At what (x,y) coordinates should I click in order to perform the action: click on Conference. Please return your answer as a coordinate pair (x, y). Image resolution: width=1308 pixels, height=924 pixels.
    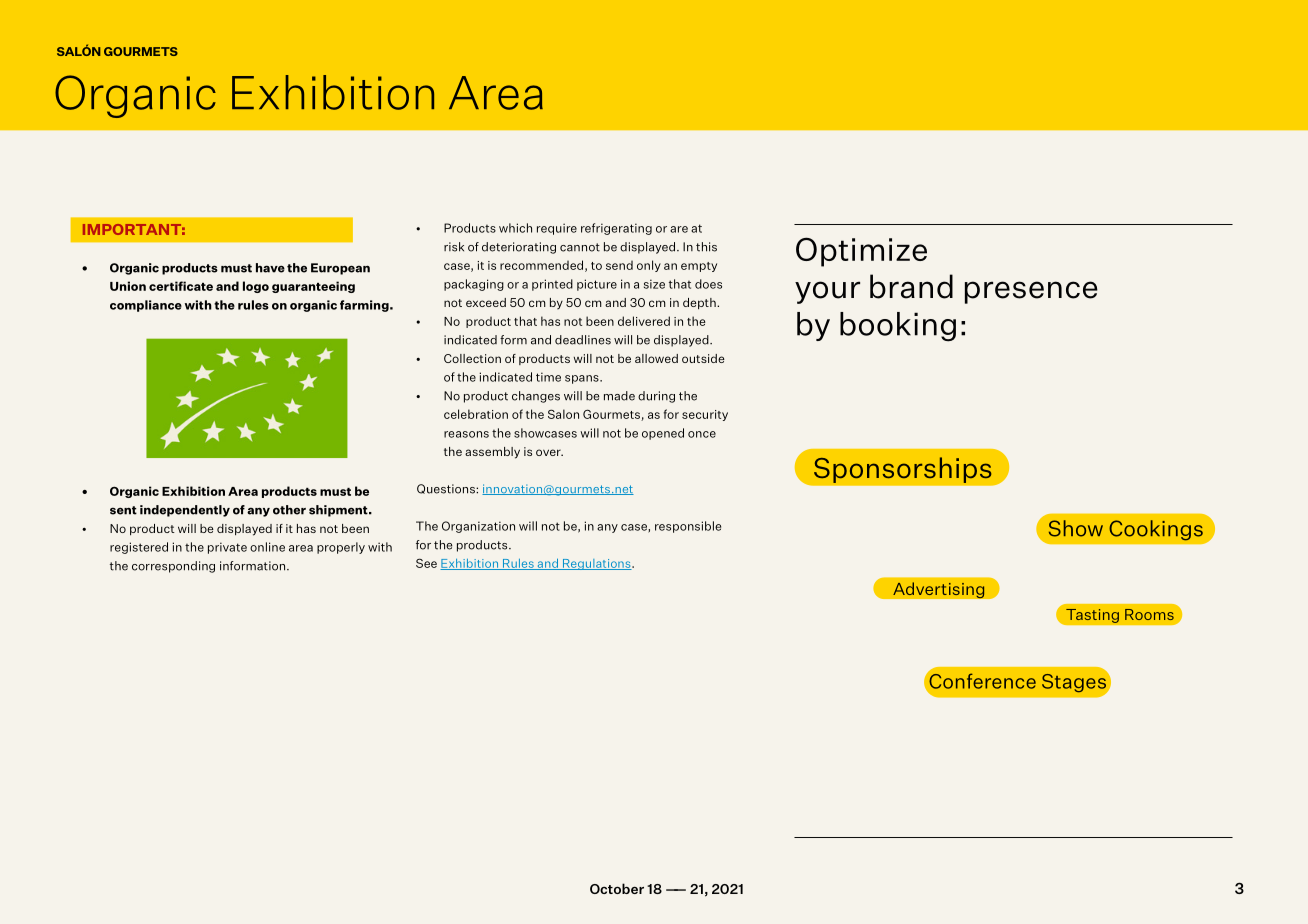
    Looking at the image, I should click on (981, 680).
